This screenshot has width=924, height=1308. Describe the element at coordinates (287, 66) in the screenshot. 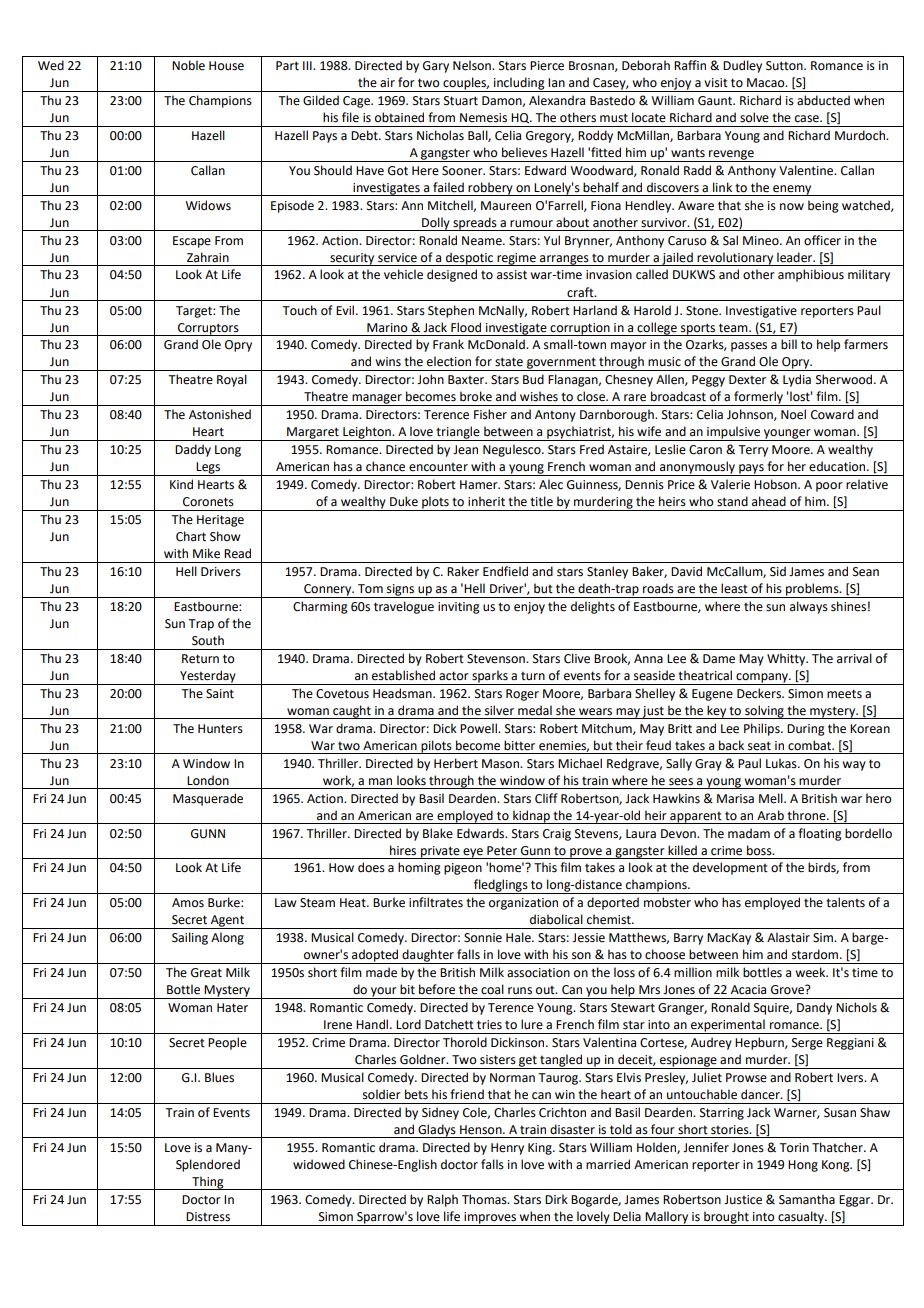

I see `Part` at that location.
